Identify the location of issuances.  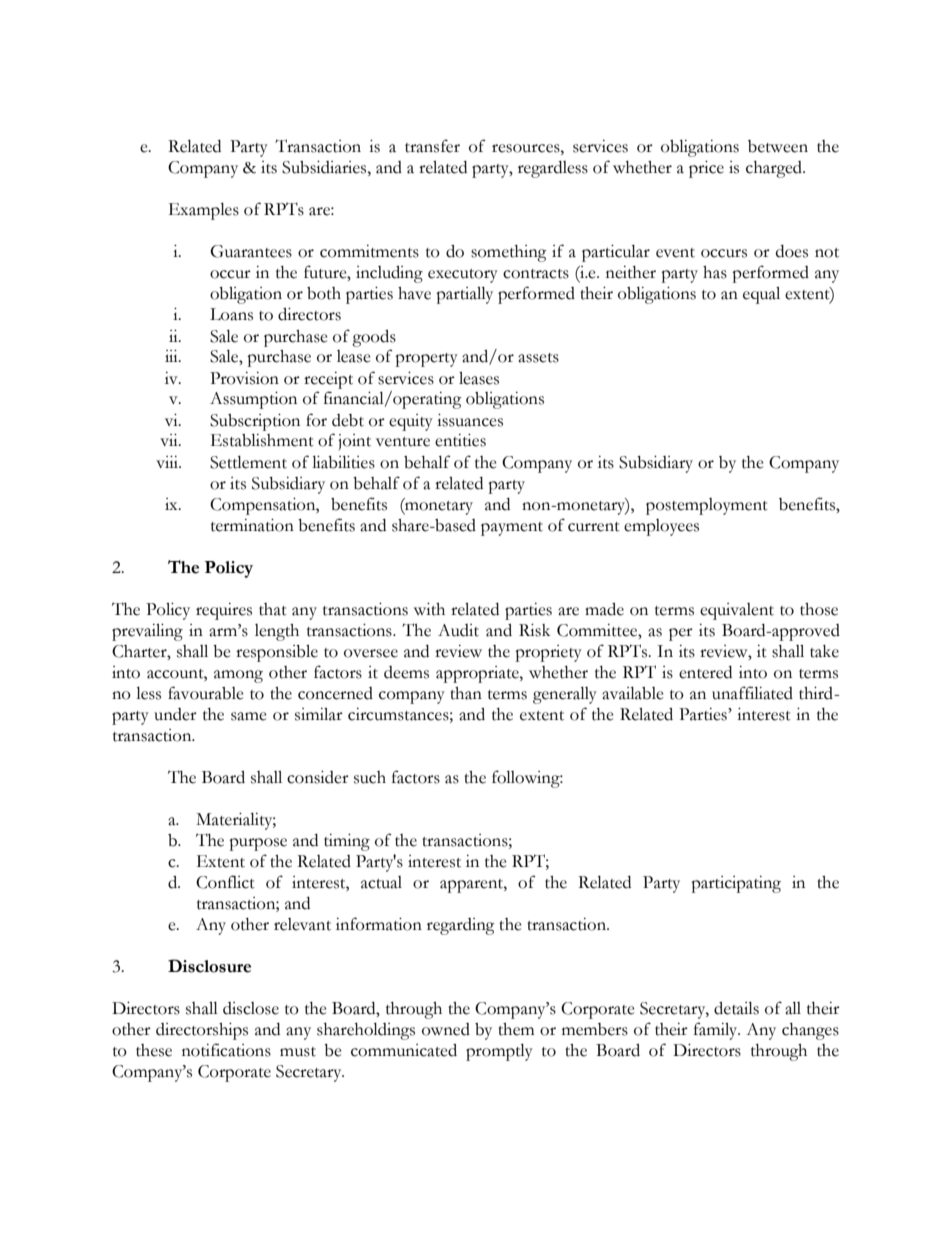
(470, 420).
